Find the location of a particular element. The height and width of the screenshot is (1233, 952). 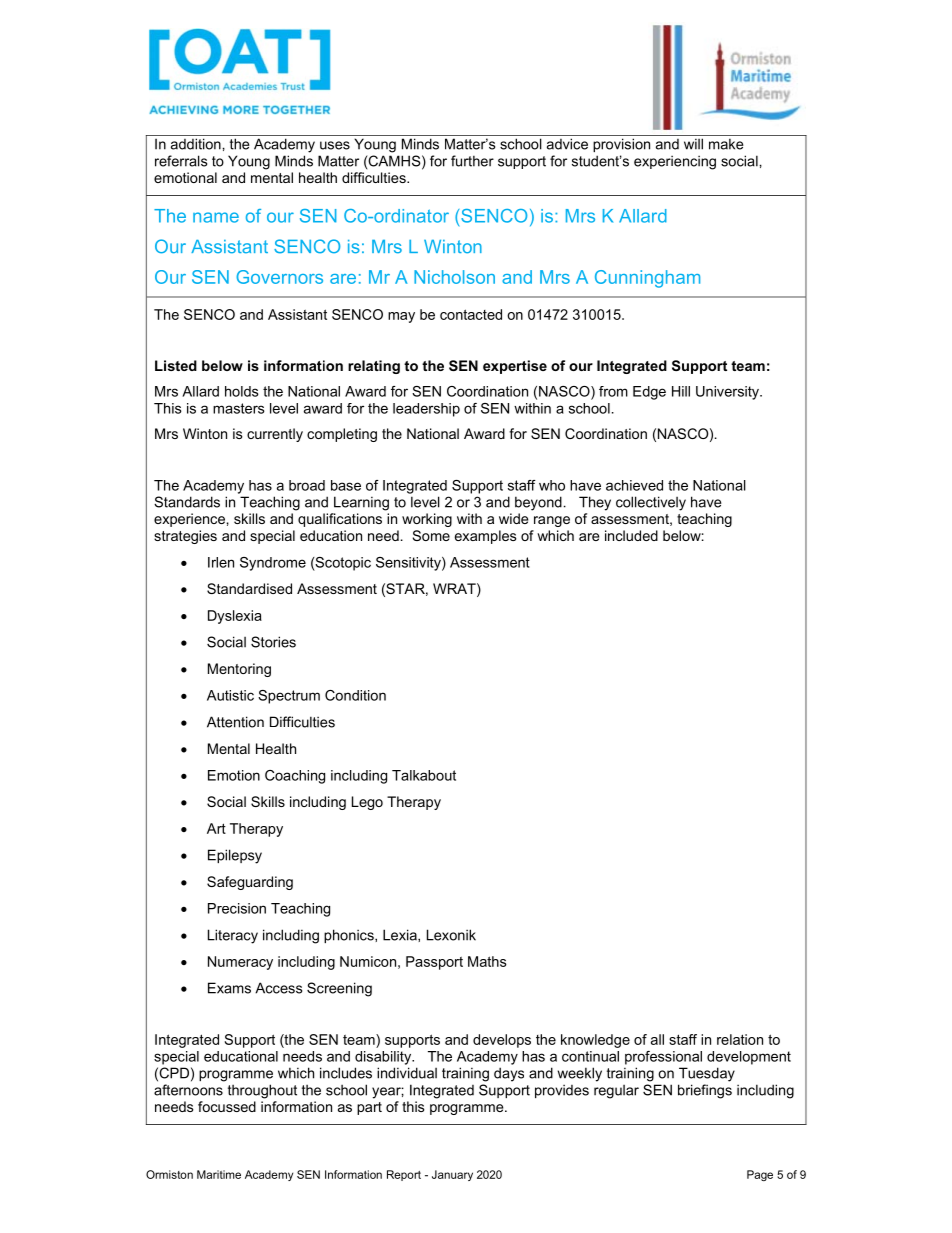

Precision is located at coordinates (237, 908).
